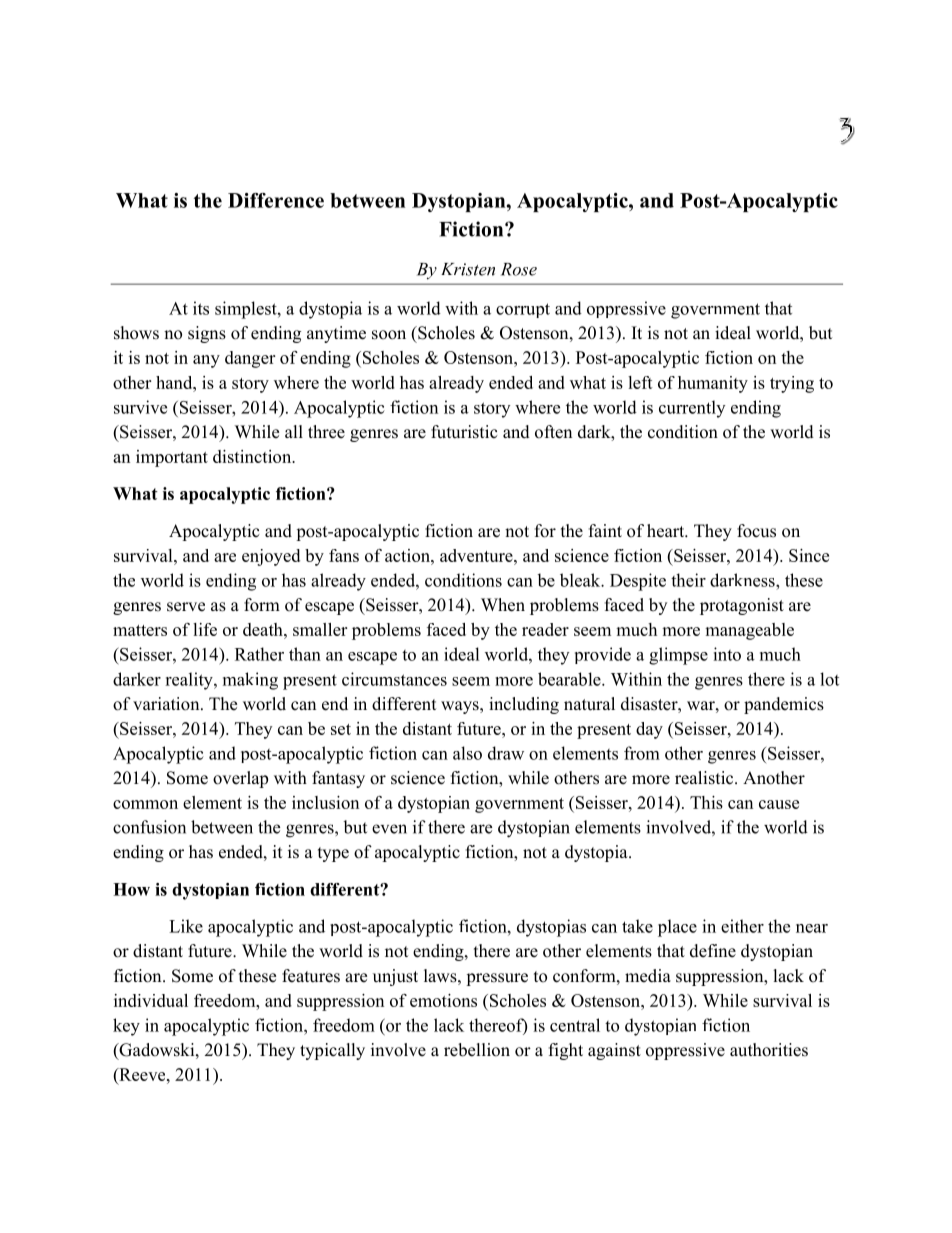 This screenshot has width=952, height=1233. Describe the element at coordinates (477, 1050) in the screenshot. I see `rebellion` at that location.
